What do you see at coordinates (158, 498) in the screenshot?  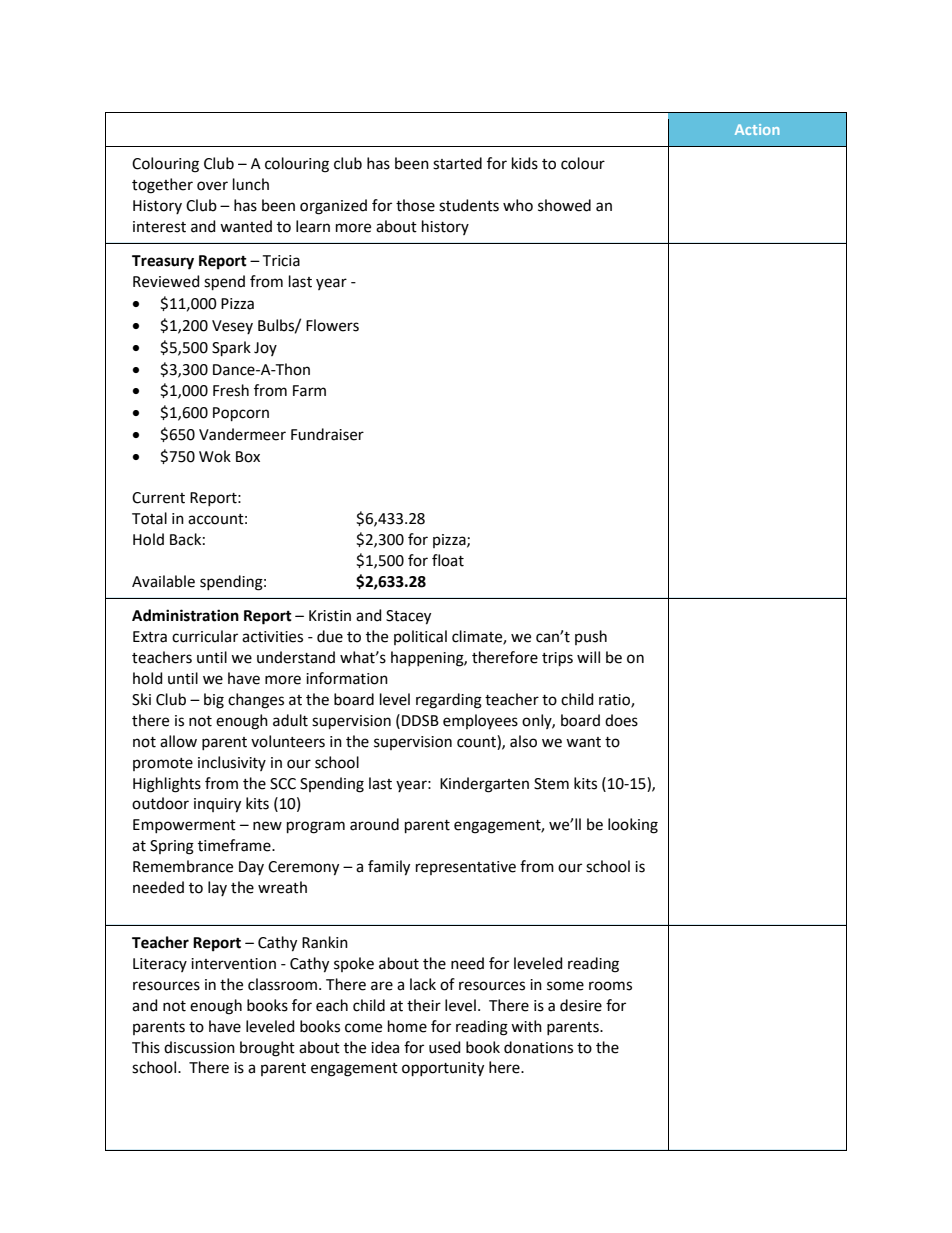 I see `Current` at bounding box center [158, 498].
